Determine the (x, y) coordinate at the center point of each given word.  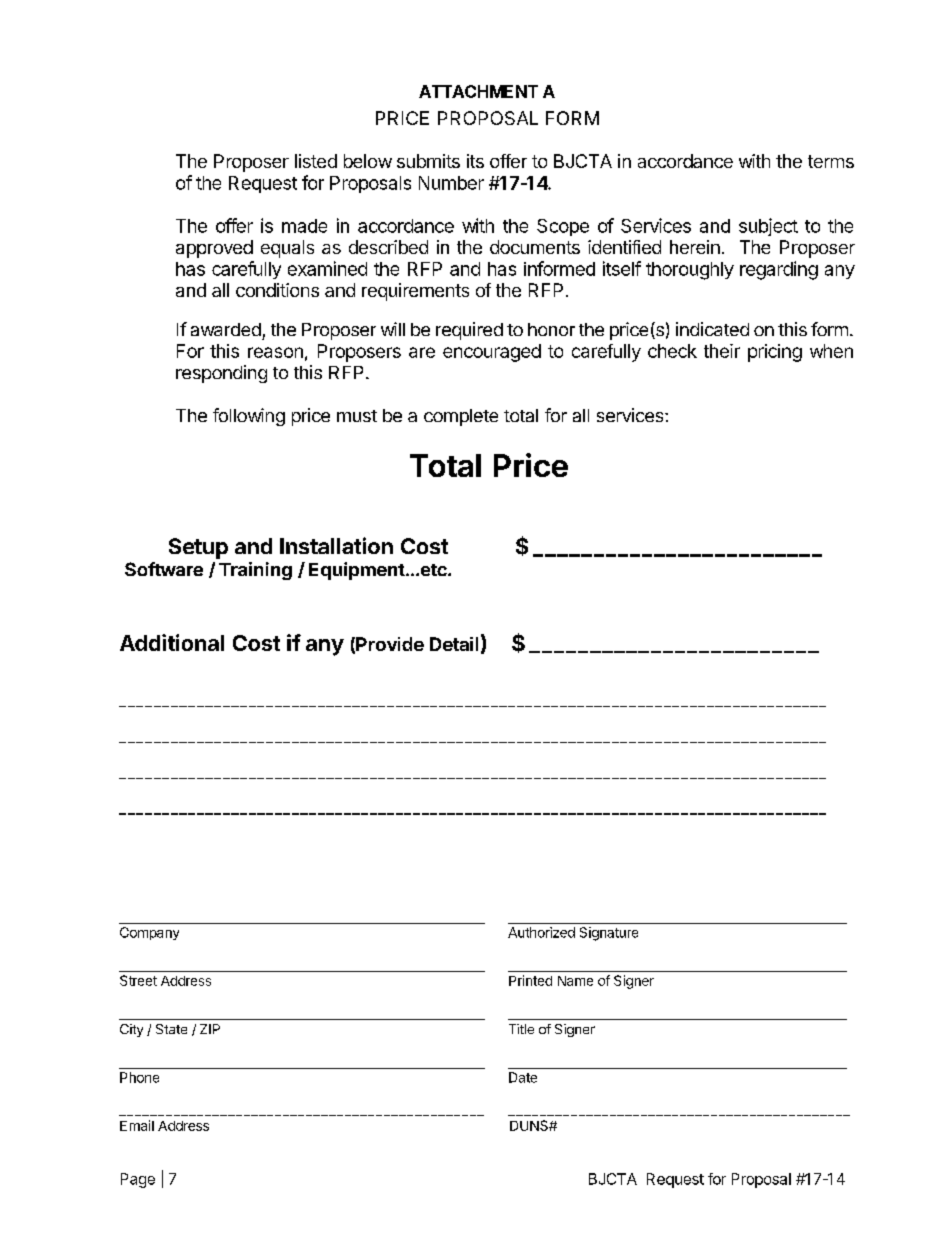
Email (137, 1125)
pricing (775, 353)
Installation (336, 545)
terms (831, 161)
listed (316, 161)
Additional (172, 642)
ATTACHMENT (478, 91)
